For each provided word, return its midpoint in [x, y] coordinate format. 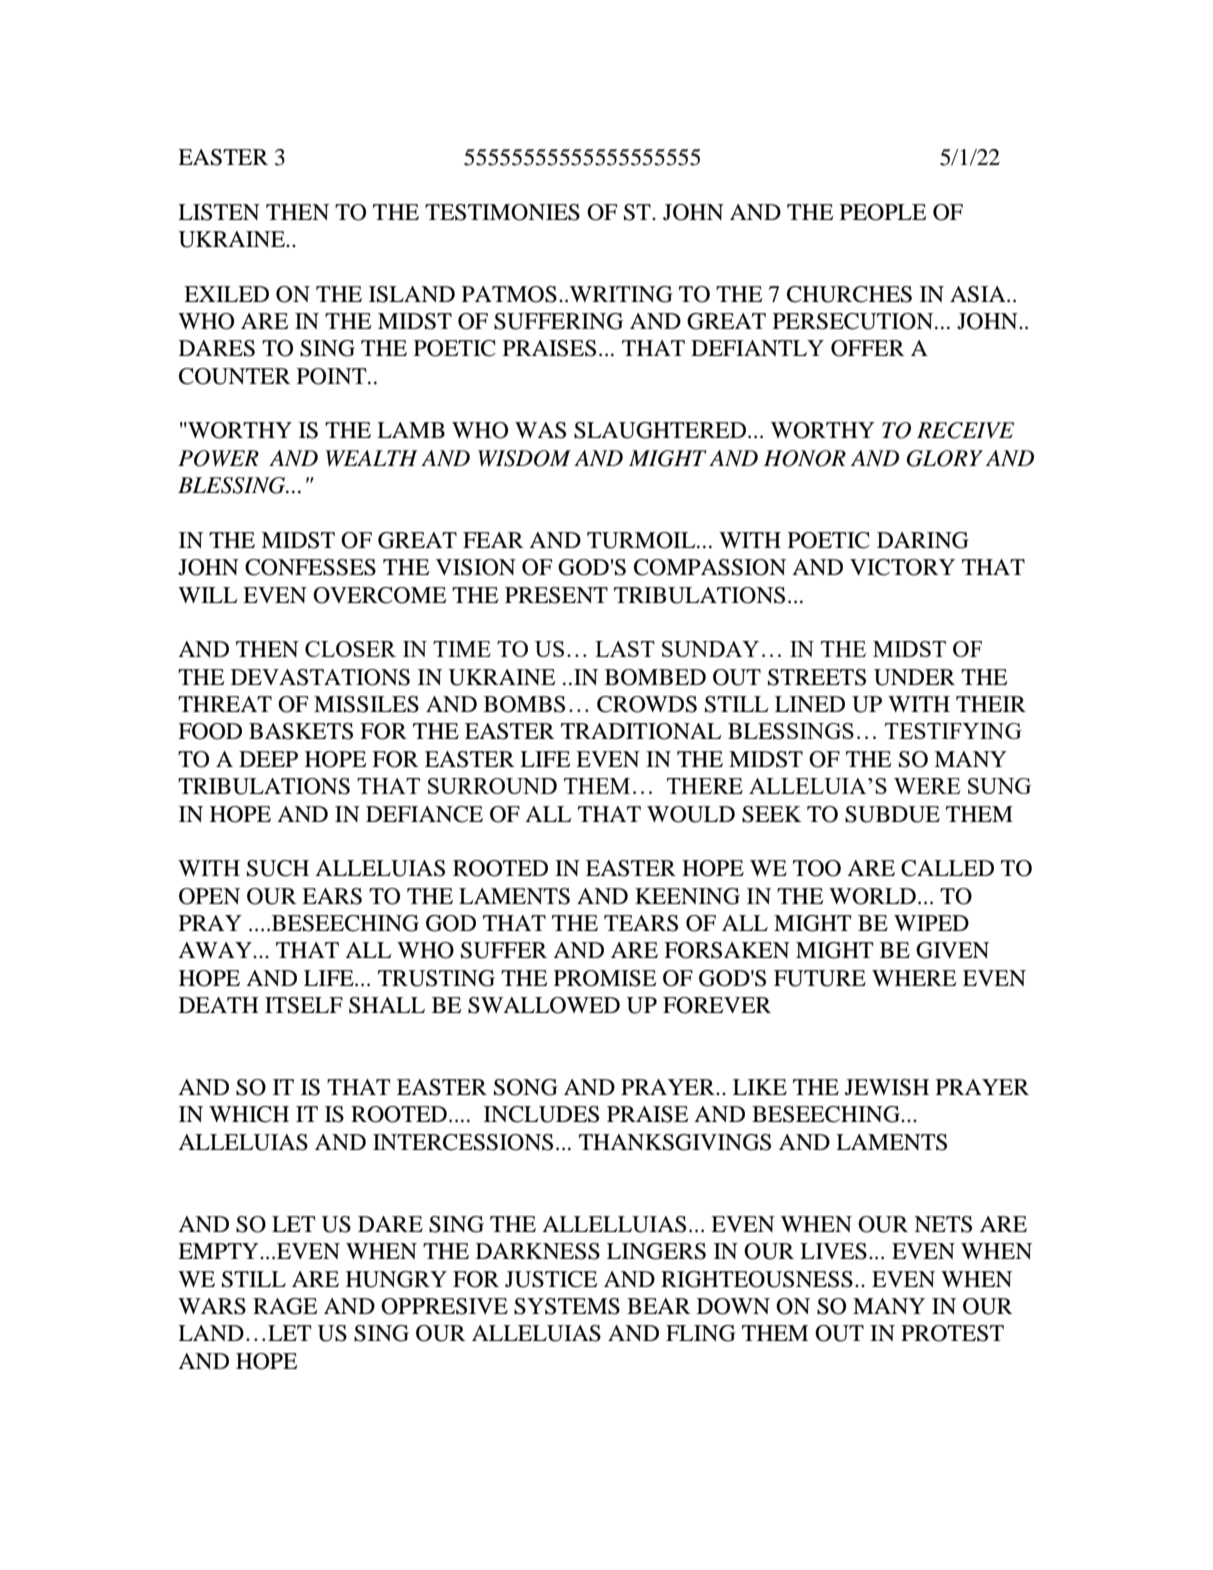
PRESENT [556, 595]
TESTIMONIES [502, 212]
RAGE [285, 1306]
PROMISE [605, 978]
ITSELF [304, 1005]
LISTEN [219, 212]
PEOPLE [883, 212]
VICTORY [902, 567]
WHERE [914, 978]
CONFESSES [310, 567]
